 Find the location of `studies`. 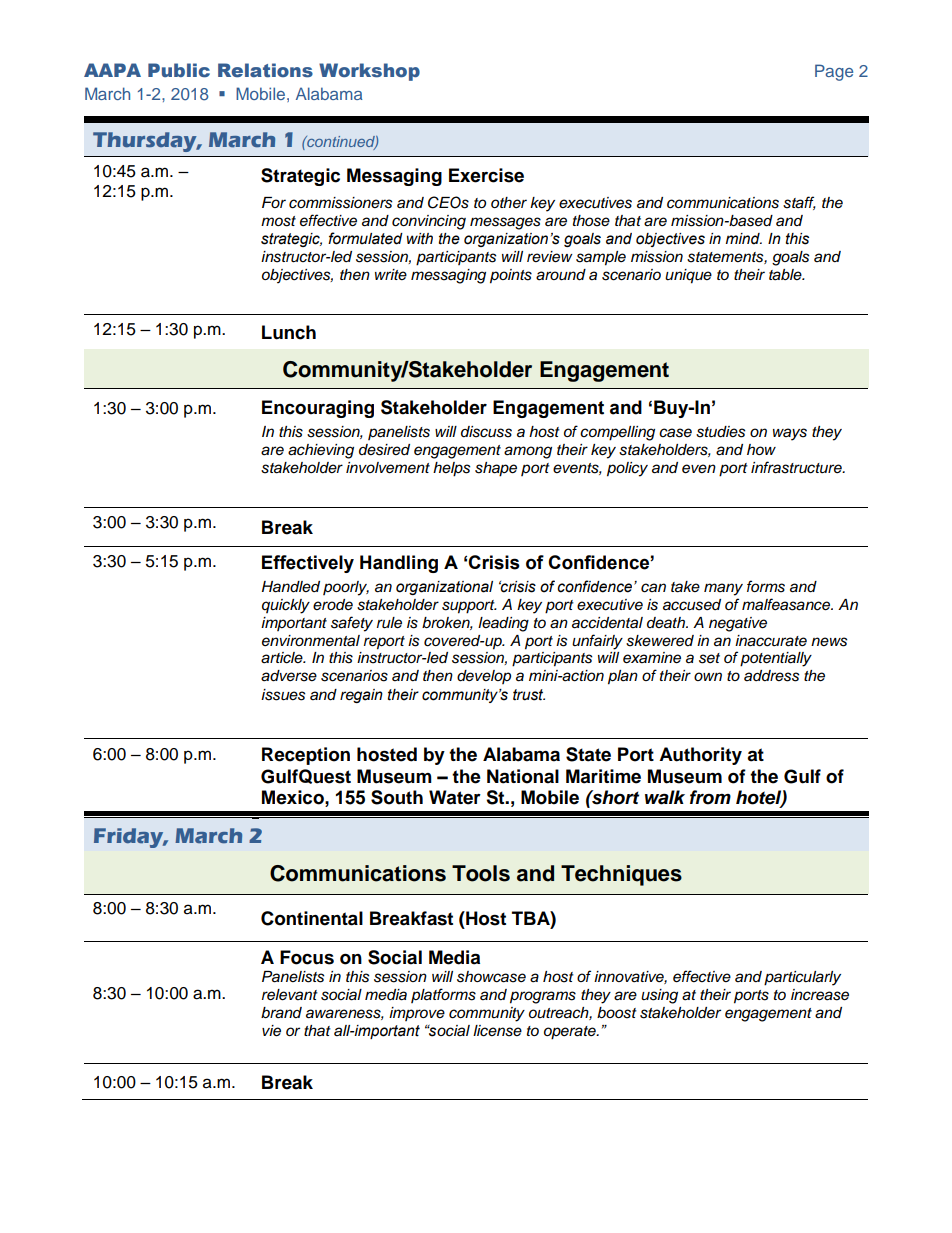

studies is located at coordinates (721, 432).
